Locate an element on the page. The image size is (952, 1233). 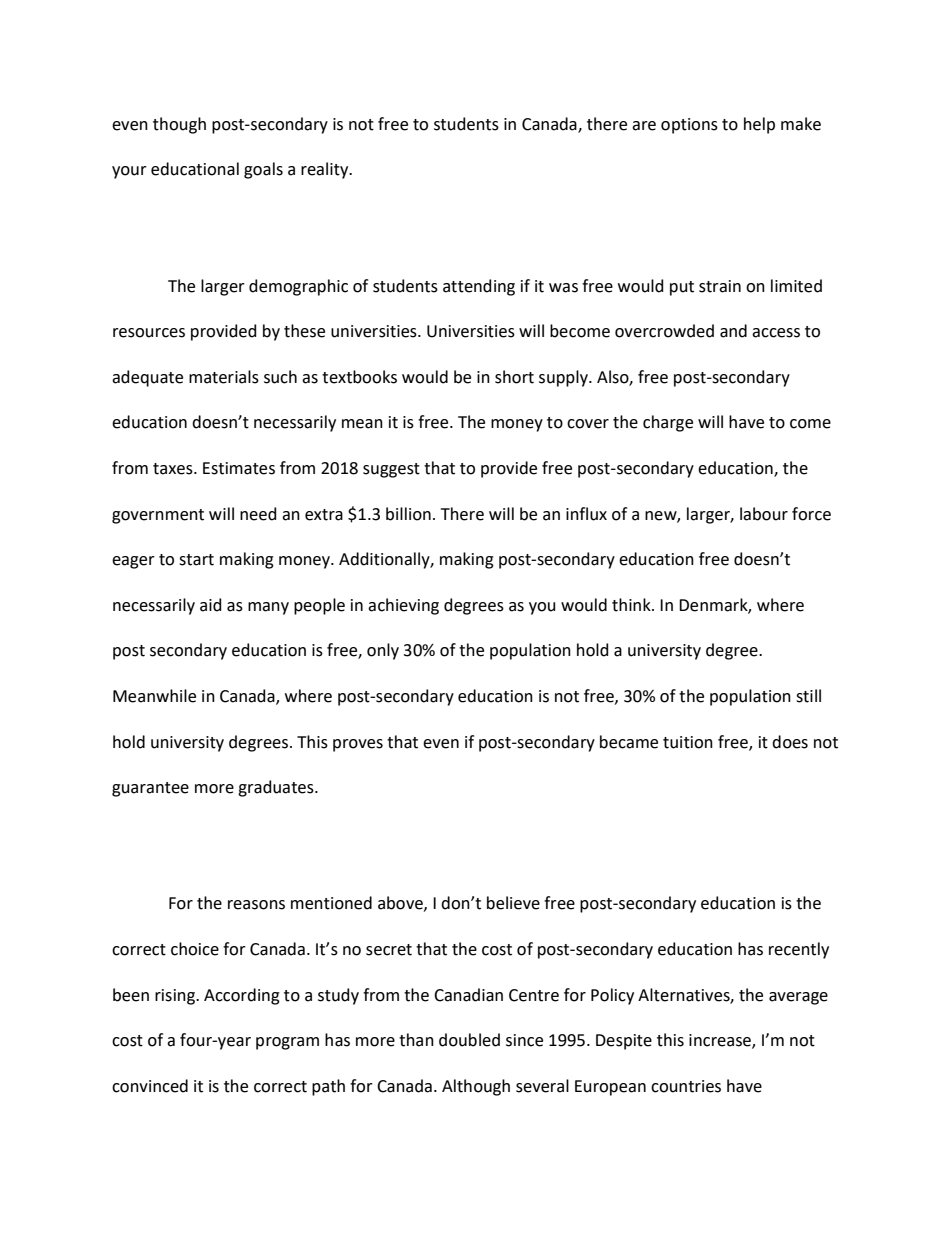
doubled is located at coordinates (469, 1040).
